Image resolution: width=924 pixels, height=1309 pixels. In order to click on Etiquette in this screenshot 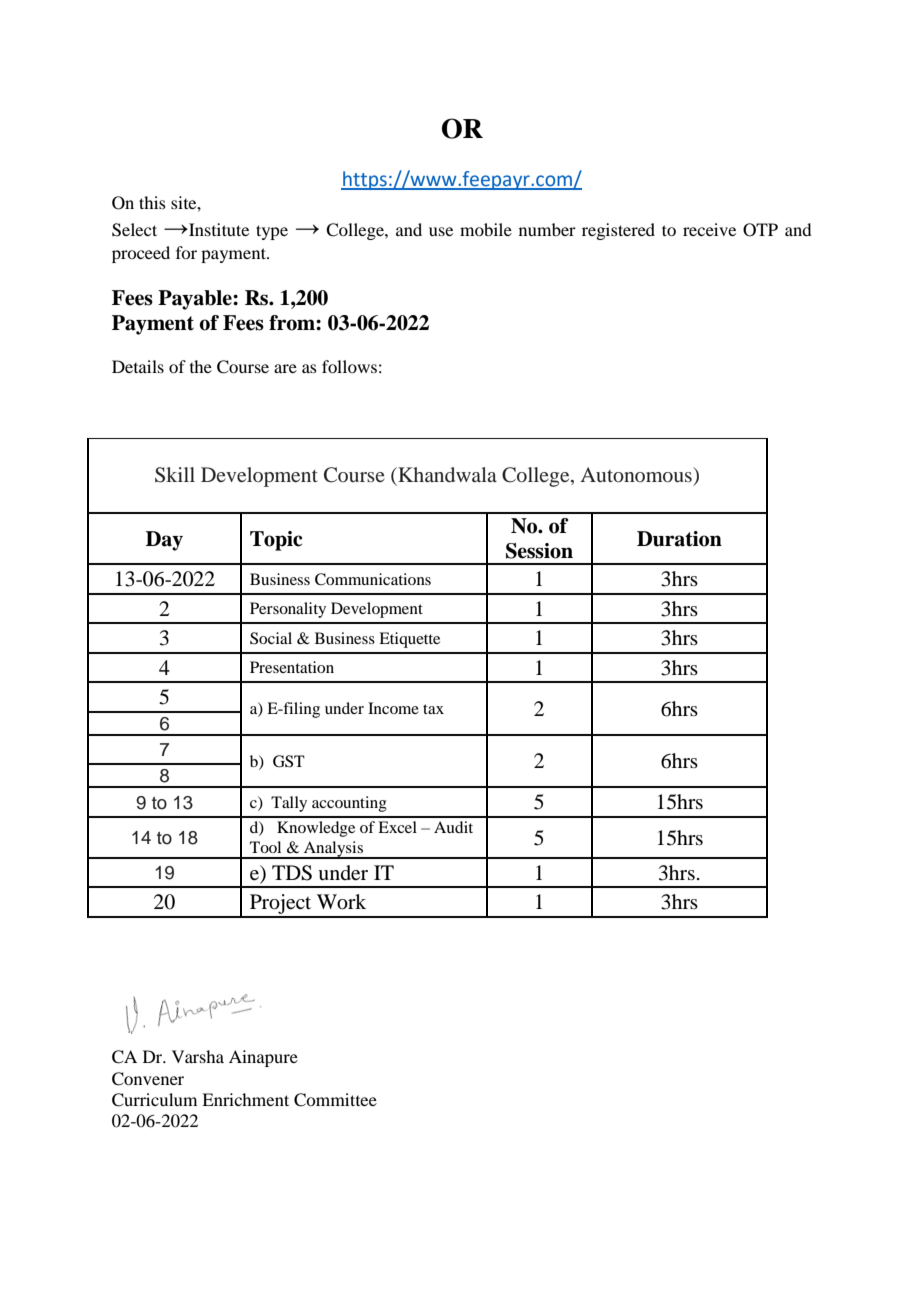, I will do `click(409, 640)`.
